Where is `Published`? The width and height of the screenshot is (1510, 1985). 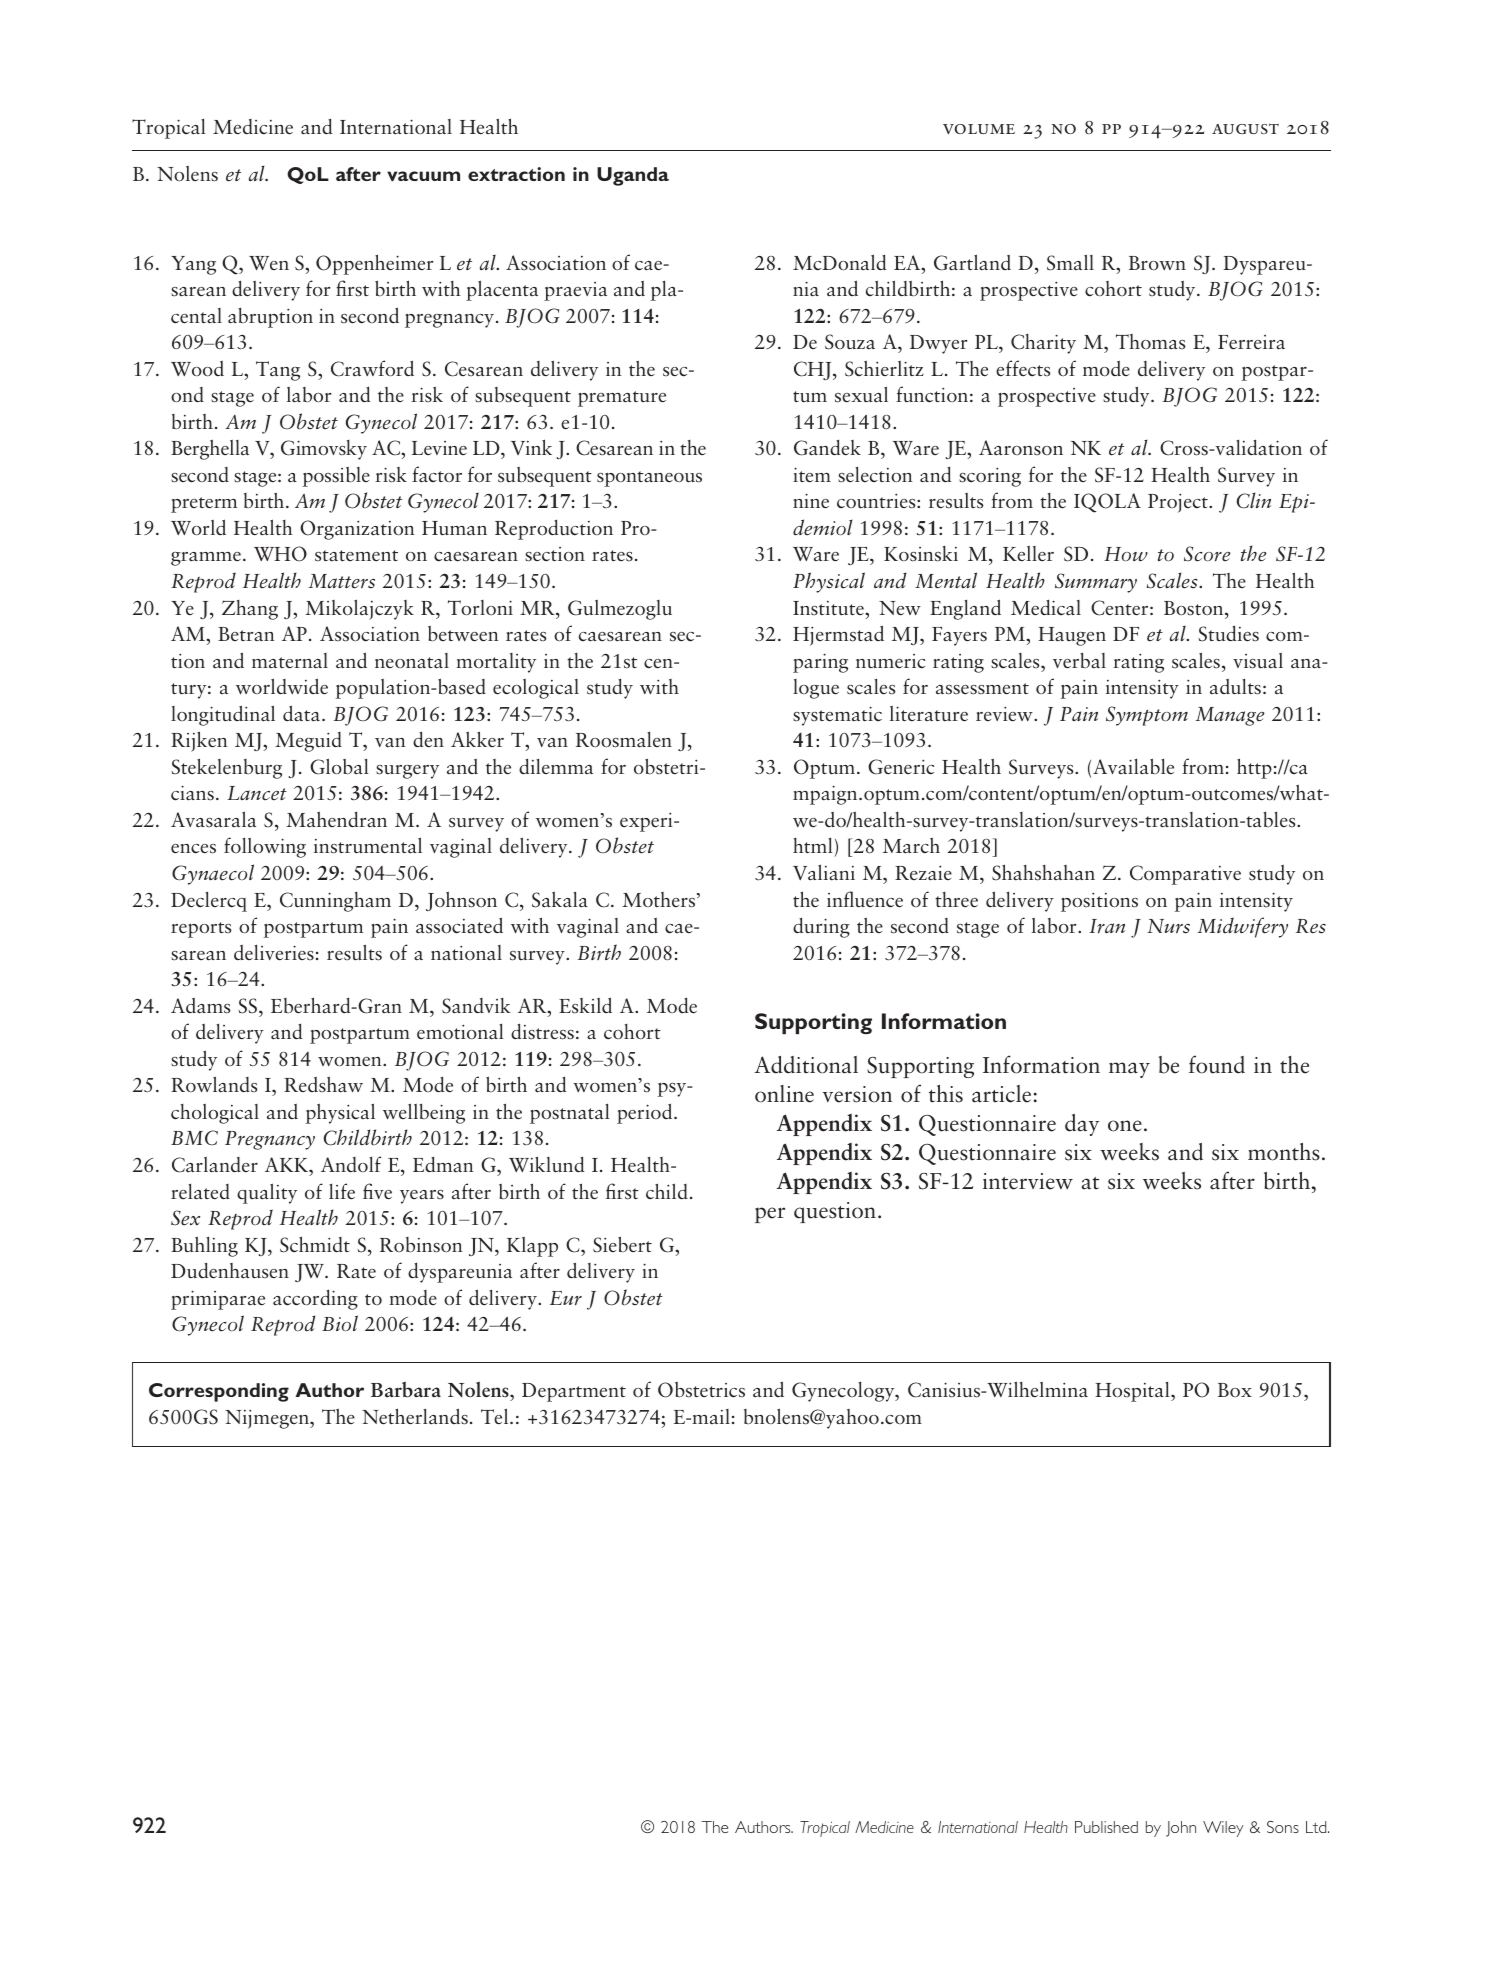 Published is located at coordinates (1106, 1827).
